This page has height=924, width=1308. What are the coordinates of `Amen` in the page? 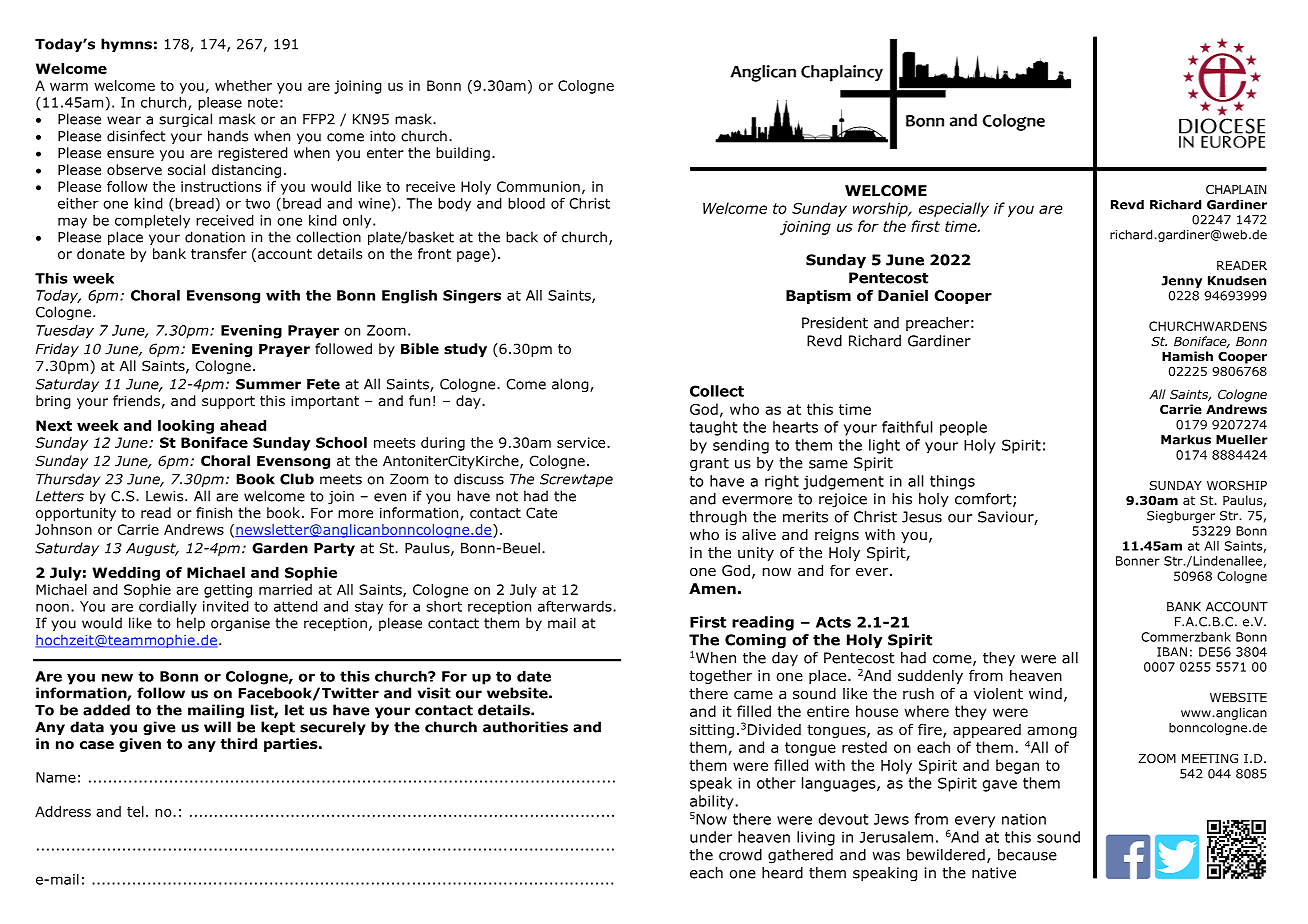 It's located at (712, 589).
